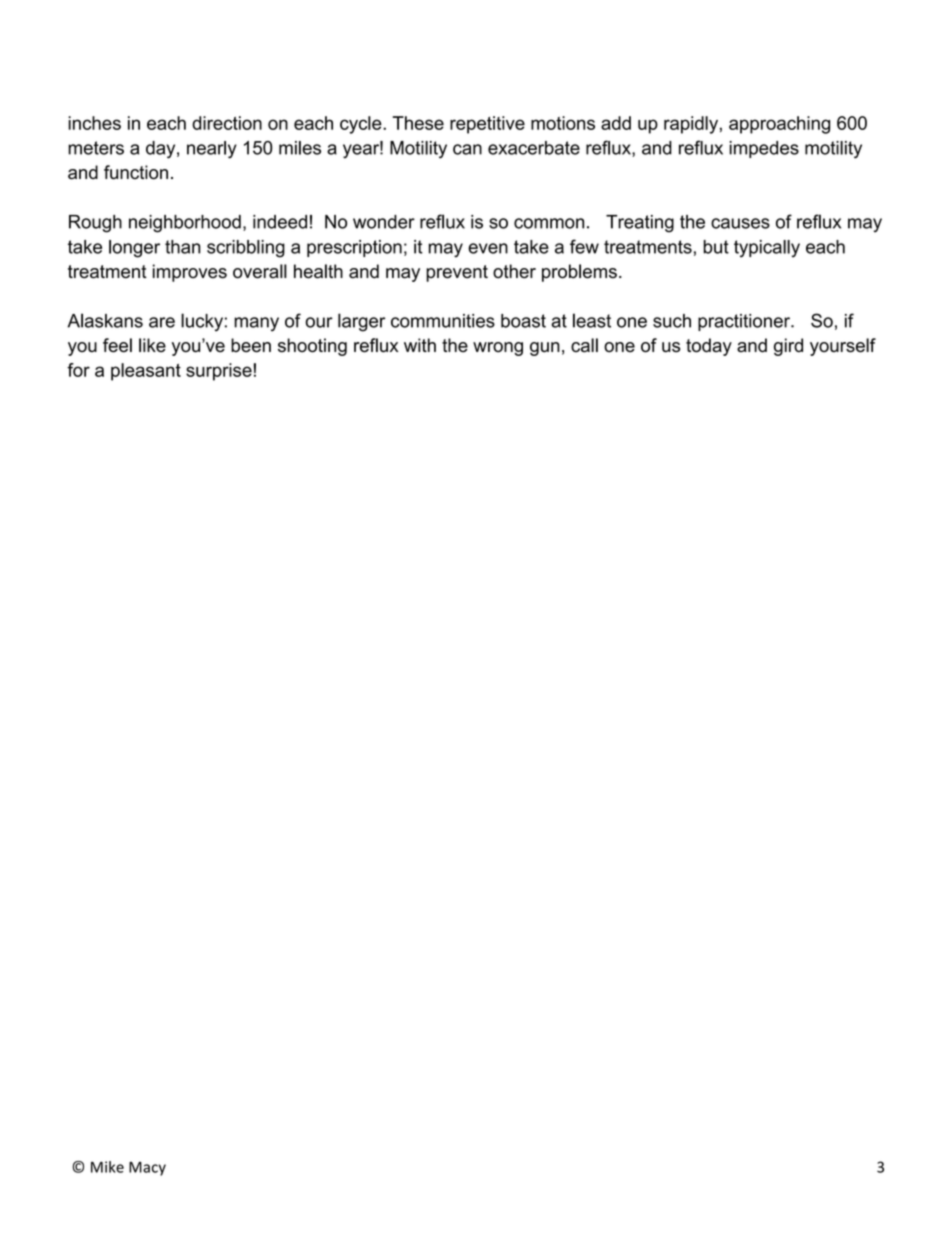 This screenshot has width=952, height=1233. What do you see at coordinates (227, 123) in the screenshot?
I see `direction` at bounding box center [227, 123].
